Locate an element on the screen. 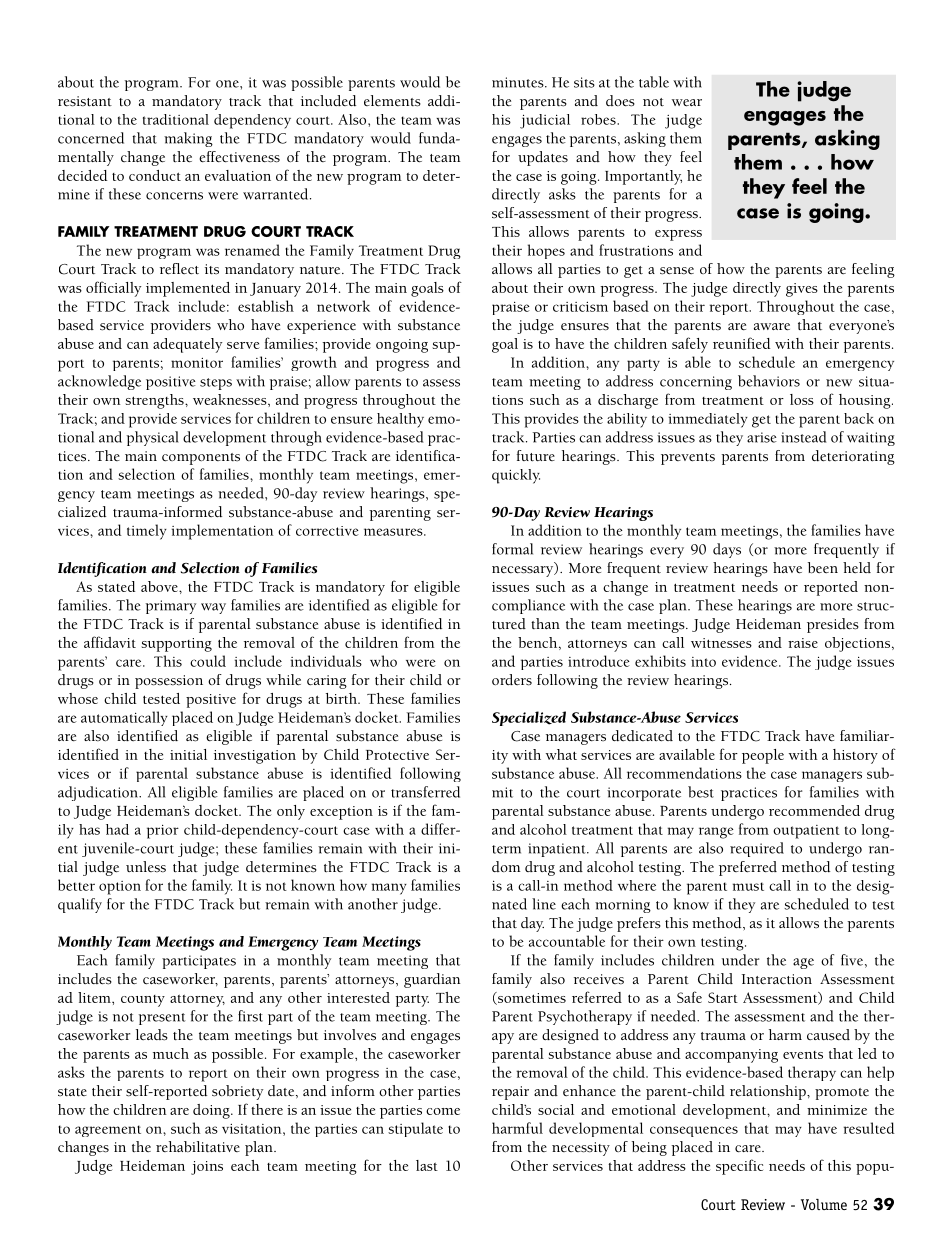 The image size is (952, 1233). components is located at coordinates (201, 459).
